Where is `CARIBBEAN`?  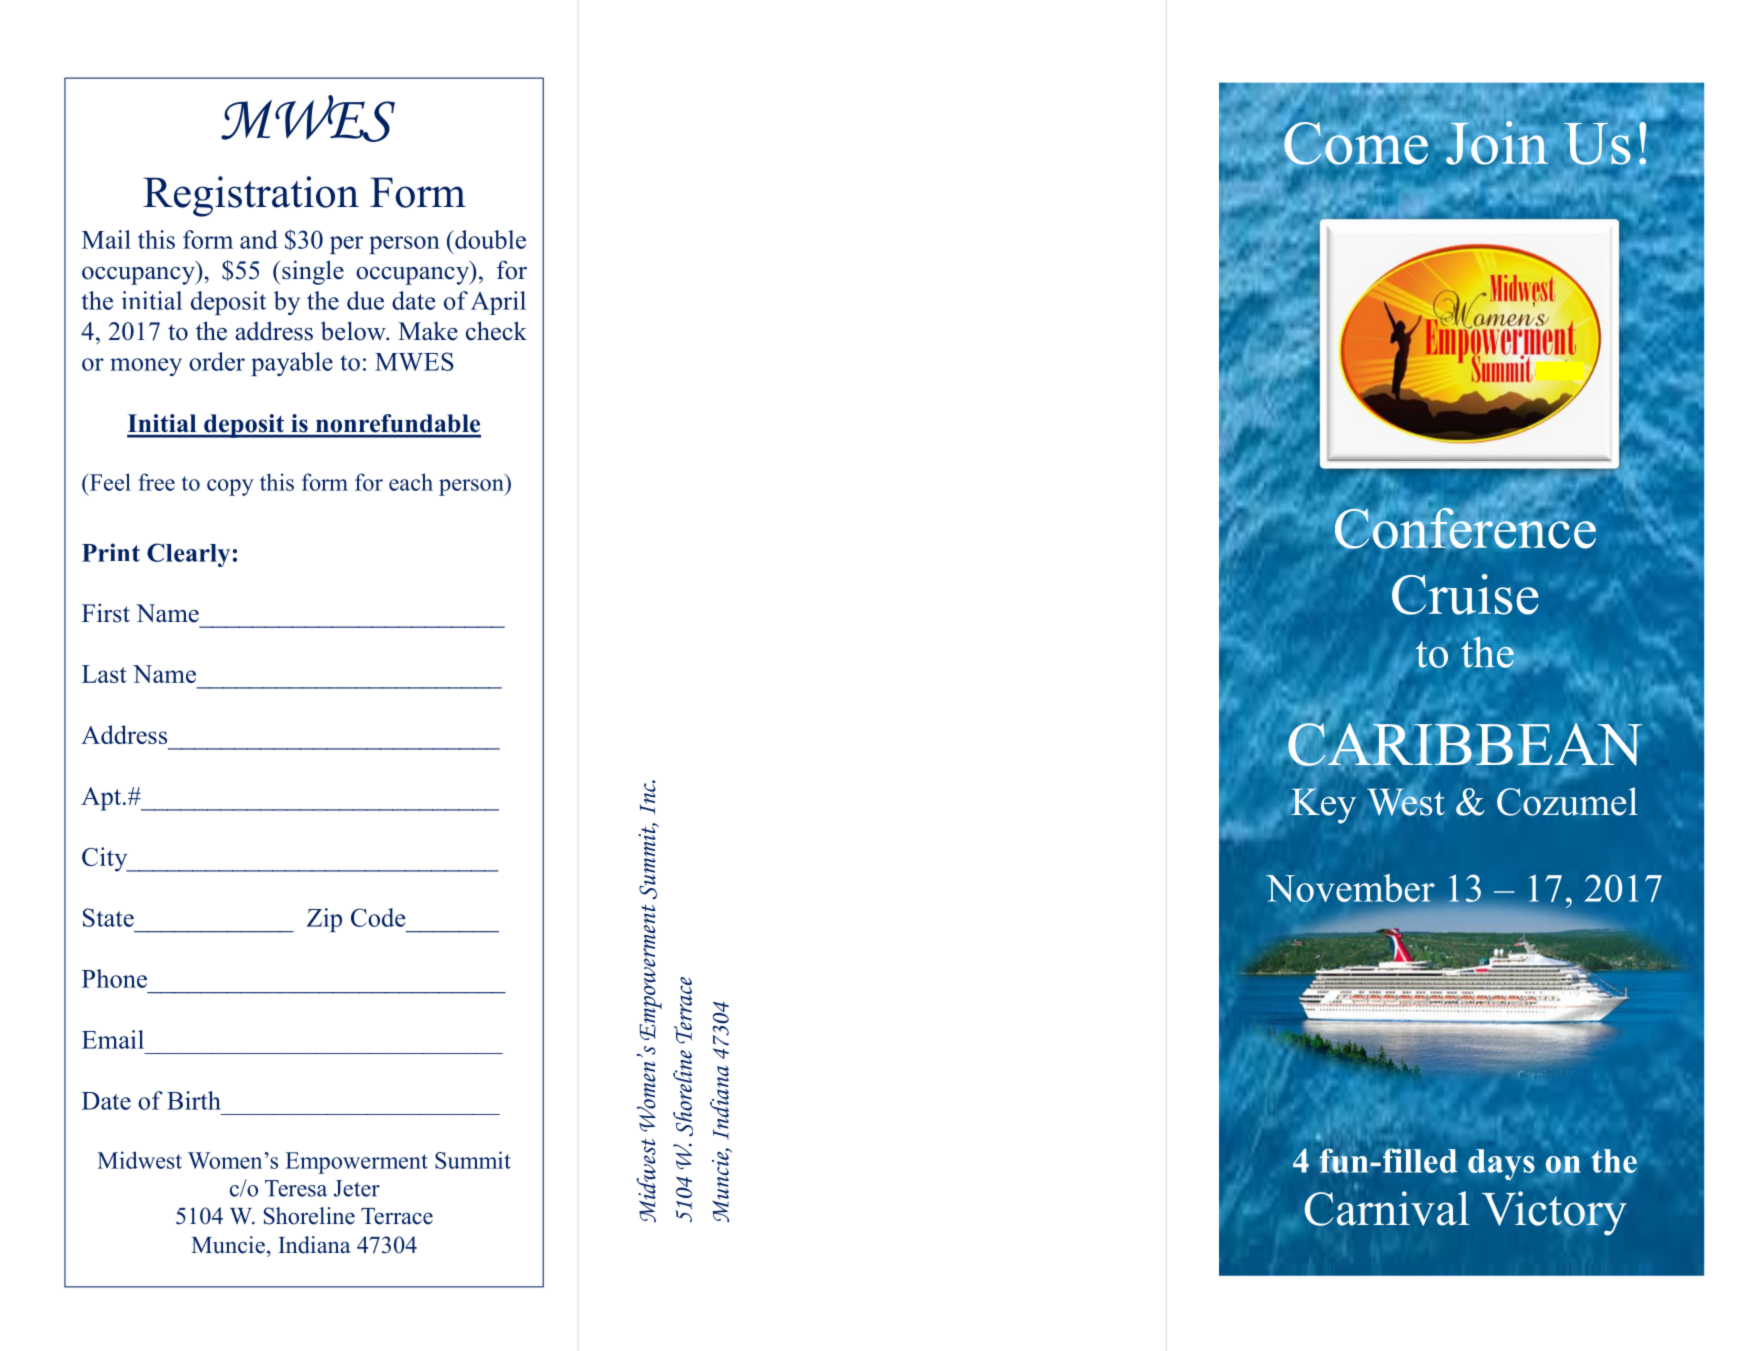
CARIBBEAN is located at coordinates (1465, 744).
